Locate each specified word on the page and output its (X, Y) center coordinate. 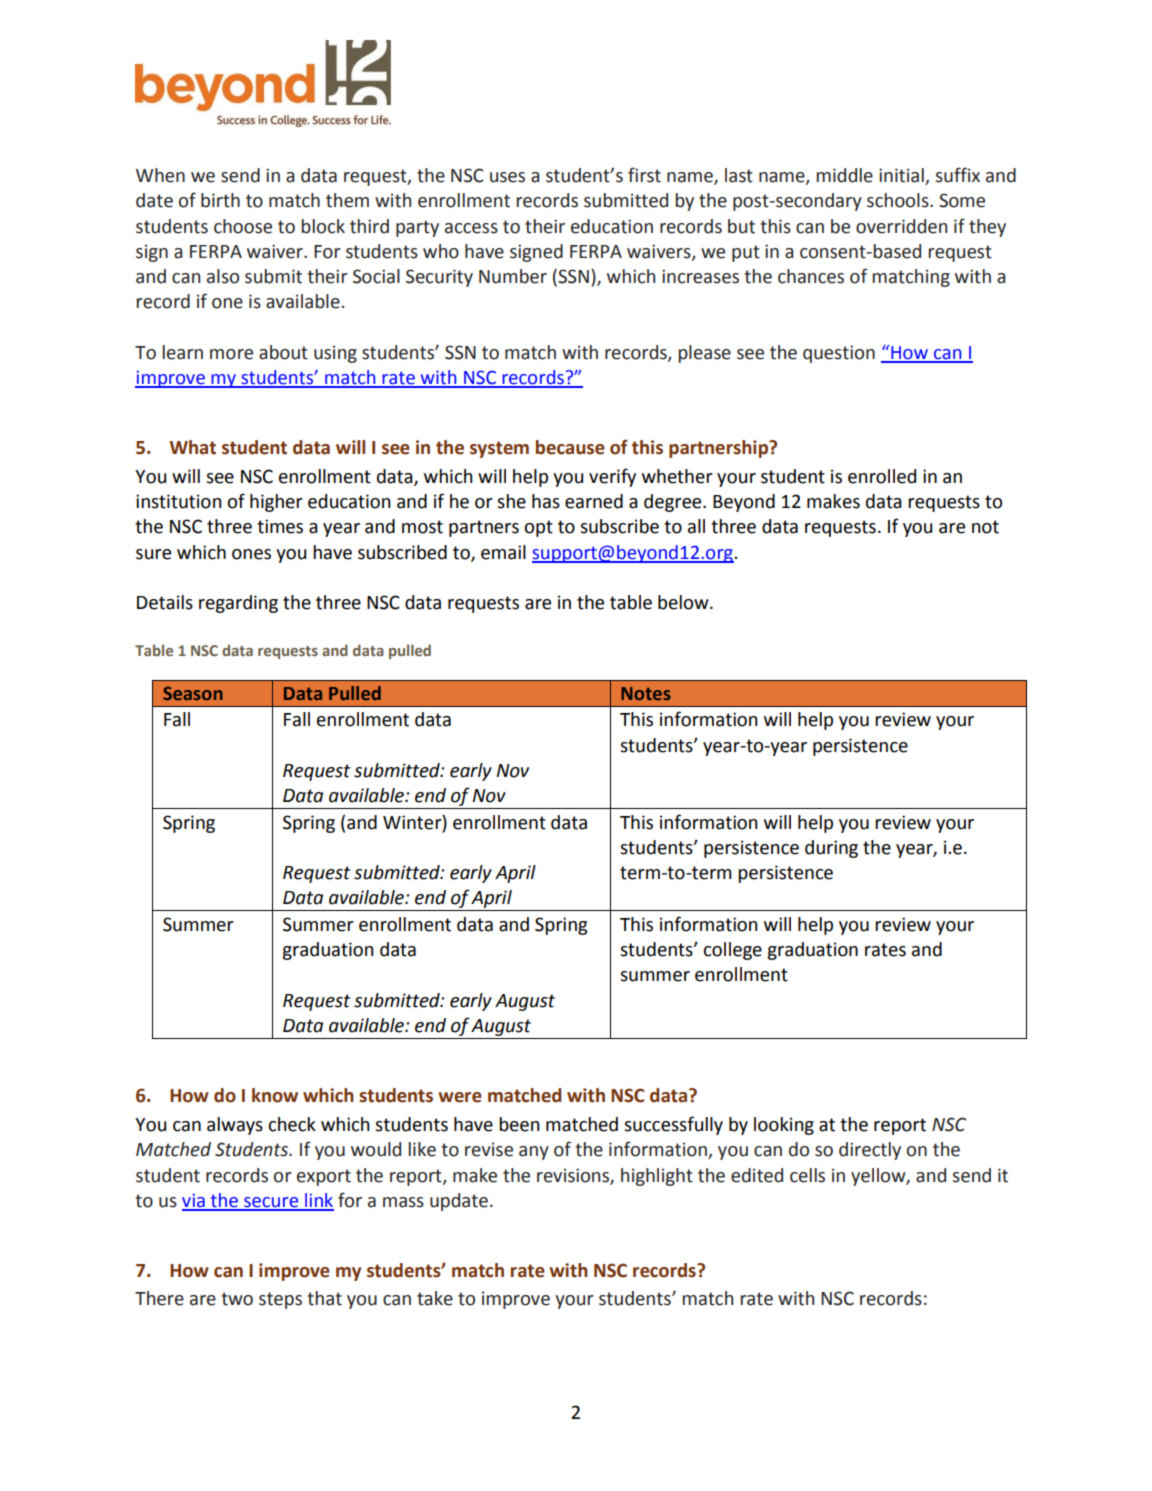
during (831, 849)
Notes (646, 693)
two (237, 1299)
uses (507, 177)
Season (193, 693)
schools (899, 200)
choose (243, 226)
